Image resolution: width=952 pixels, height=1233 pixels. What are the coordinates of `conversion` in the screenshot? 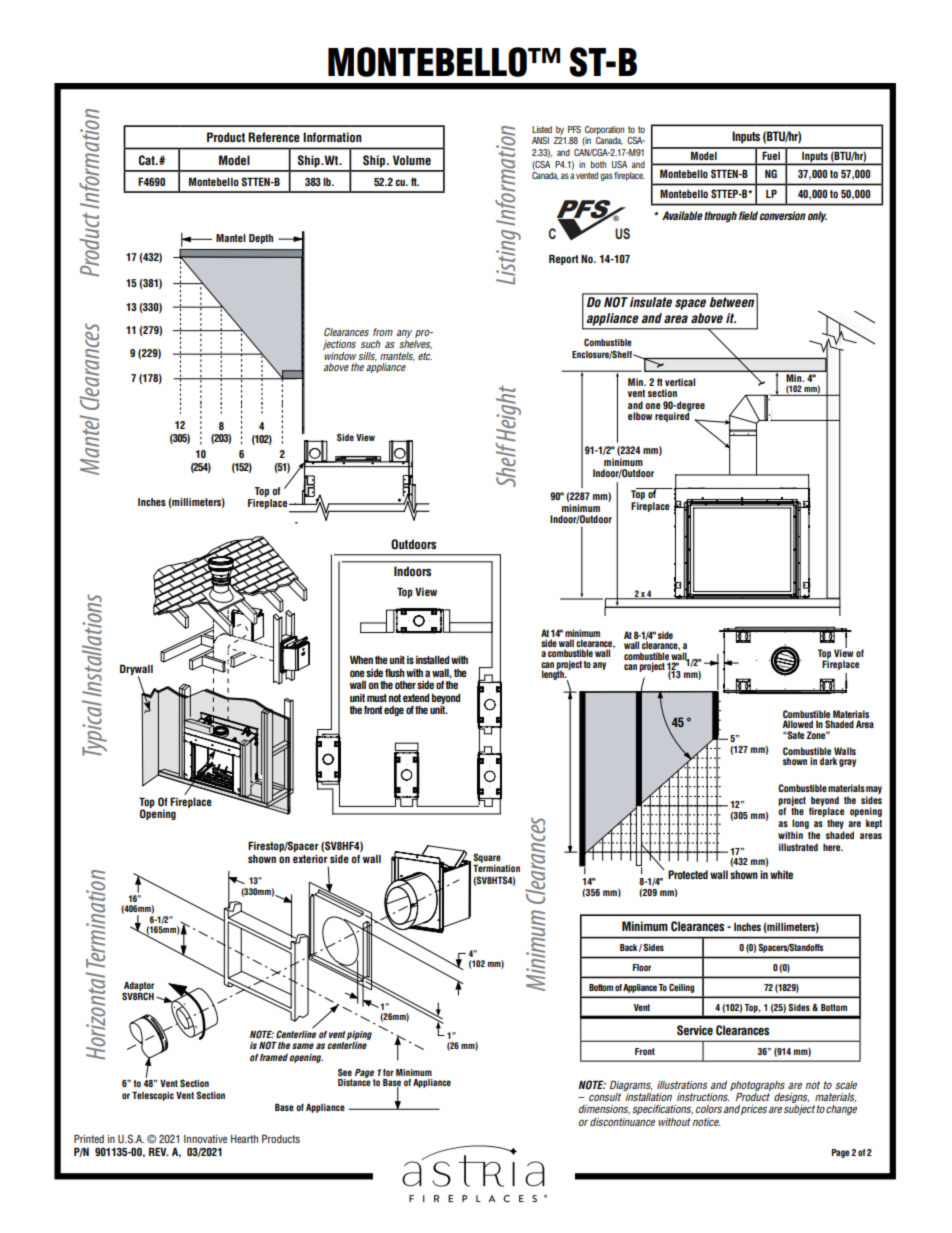 It's located at (782, 215).
